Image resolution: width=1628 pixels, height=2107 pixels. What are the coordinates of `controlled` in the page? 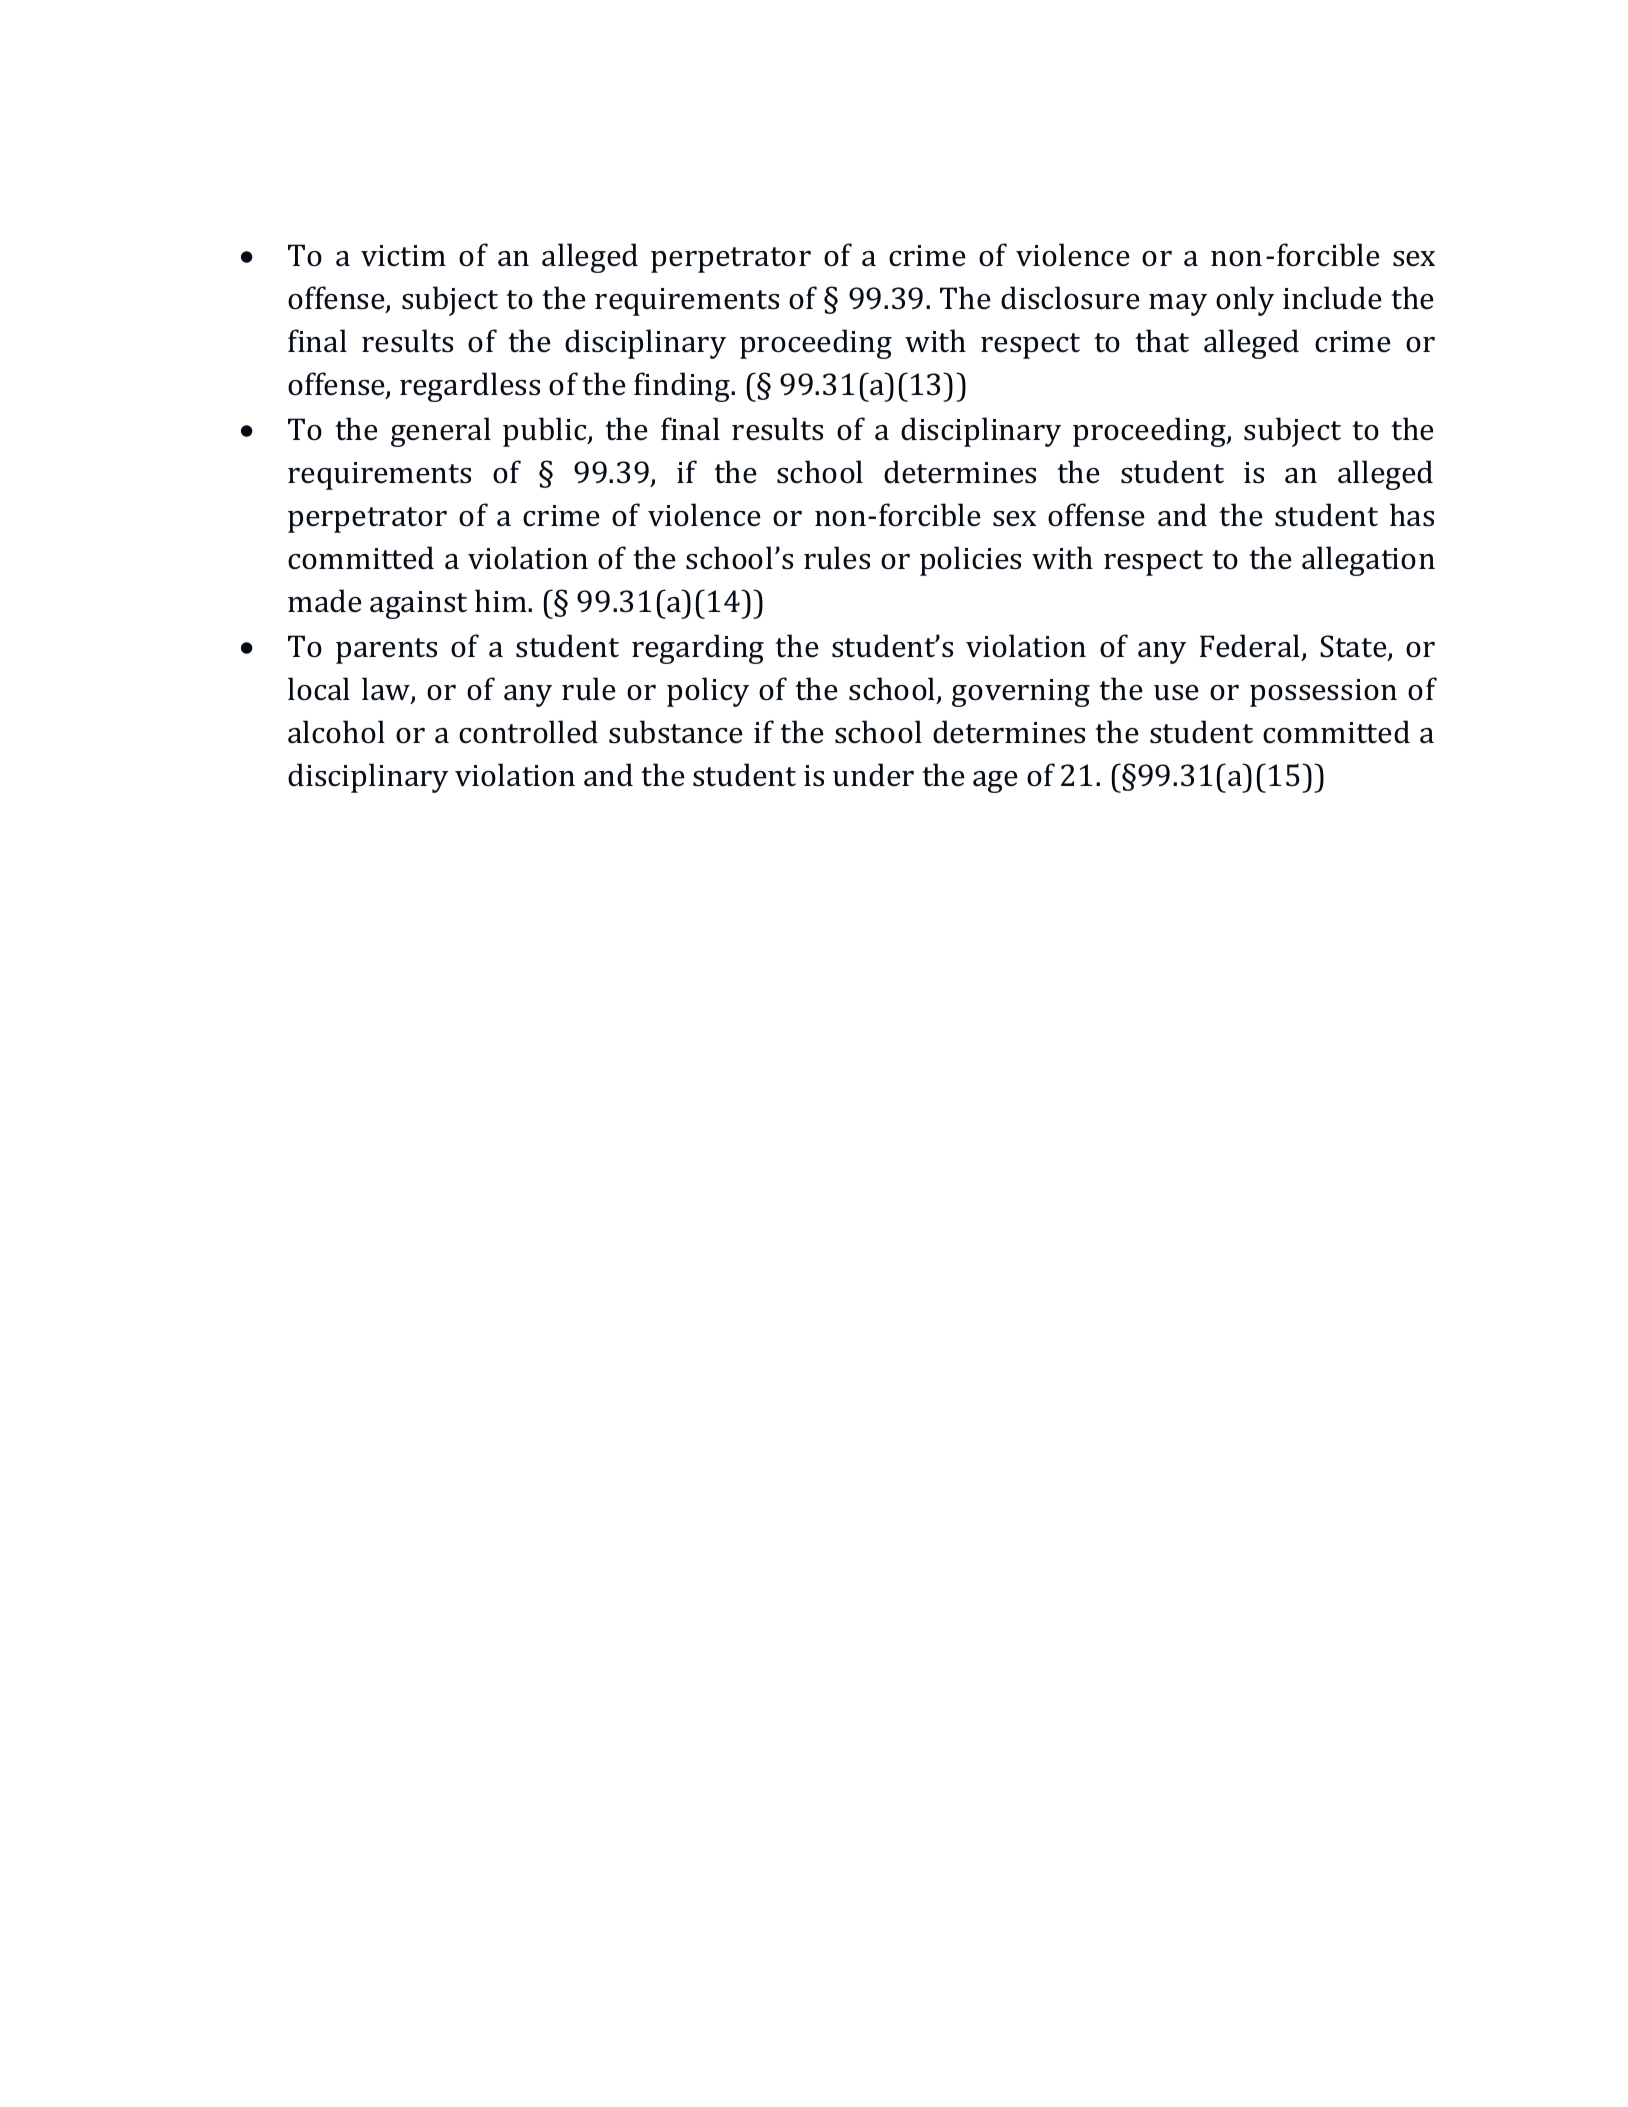 It's located at (528, 732).
